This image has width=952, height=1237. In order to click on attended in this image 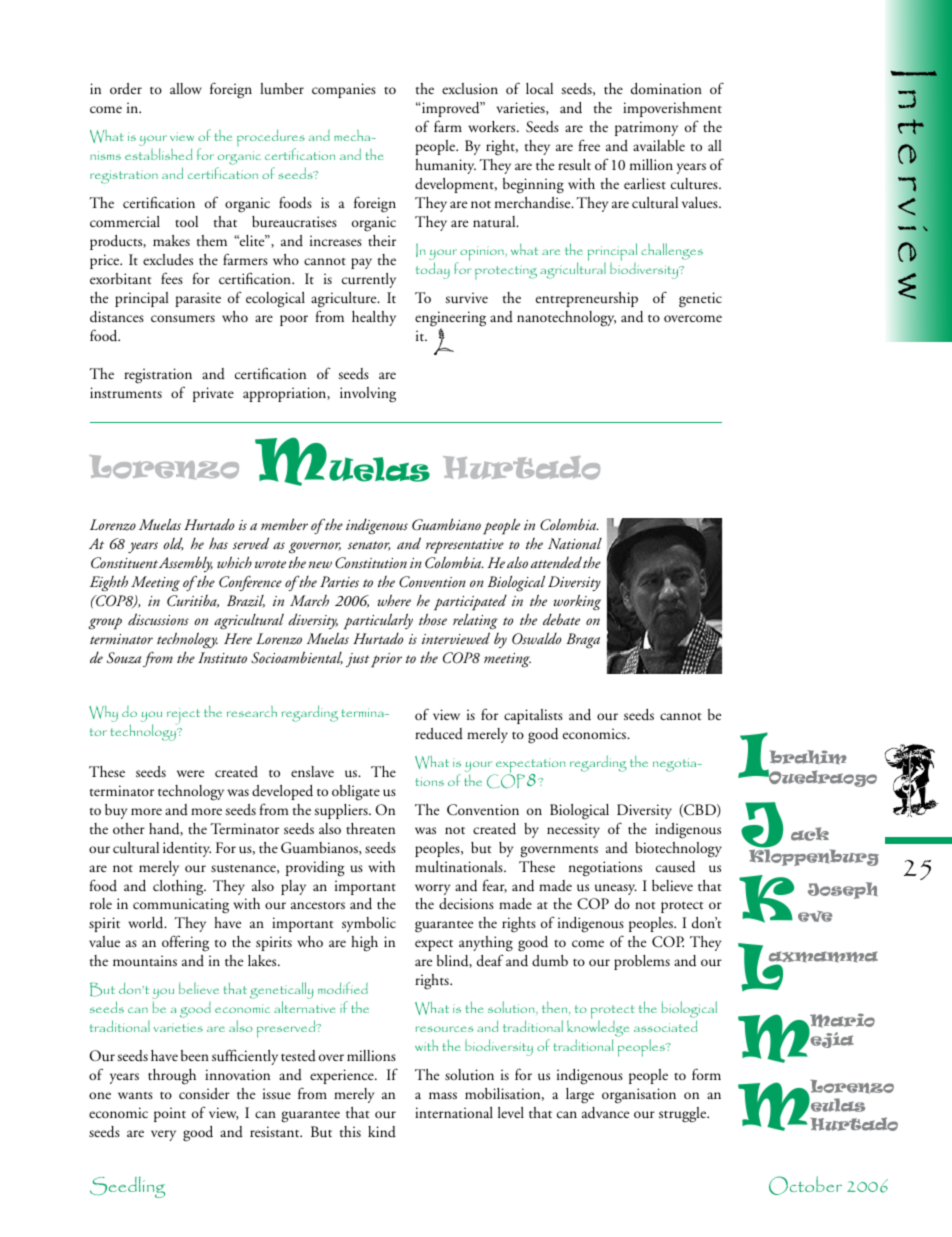, I will do `click(556, 562)`.
